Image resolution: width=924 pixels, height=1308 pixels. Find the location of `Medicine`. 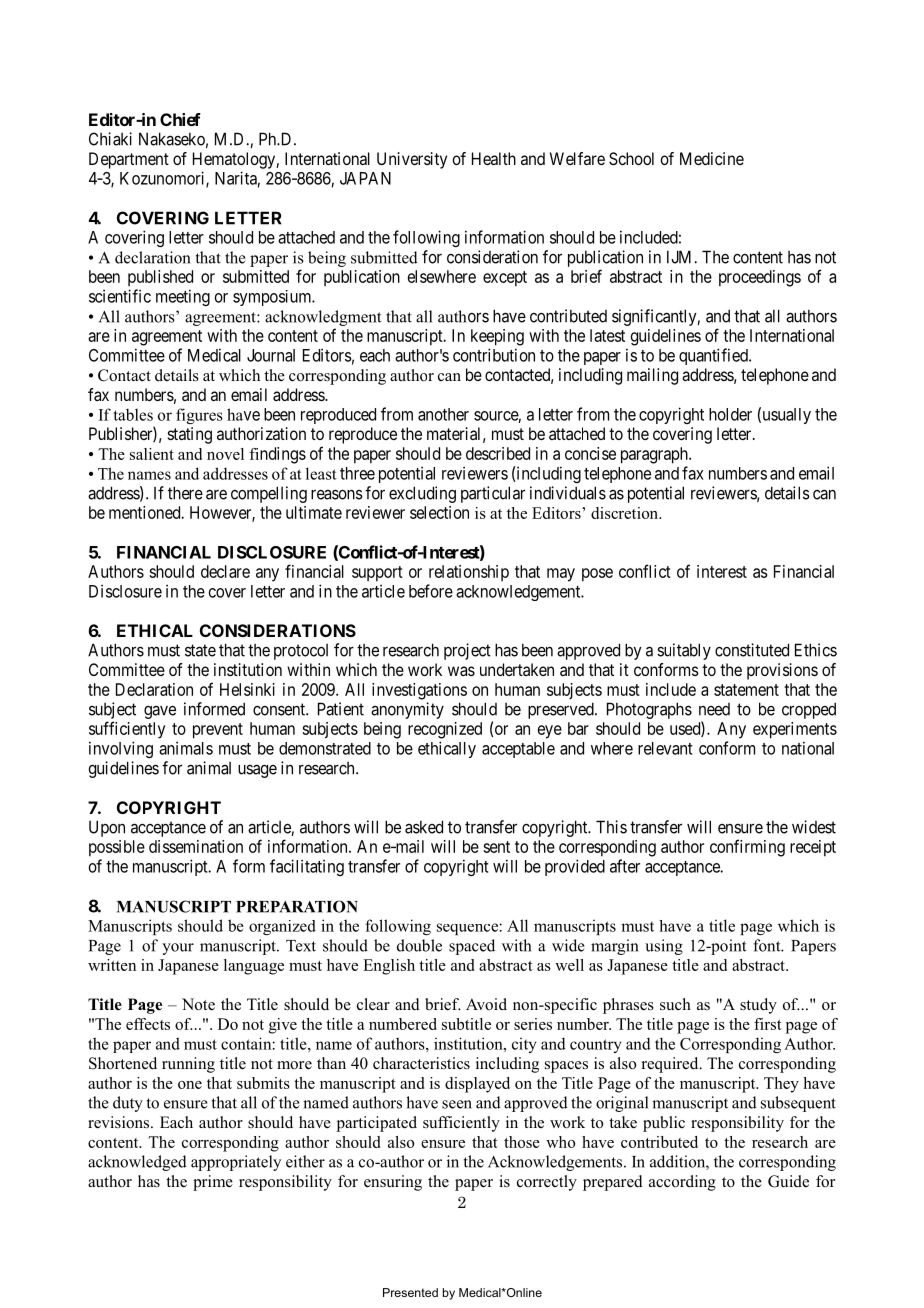

Medicine is located at coordinates (712, 158).
